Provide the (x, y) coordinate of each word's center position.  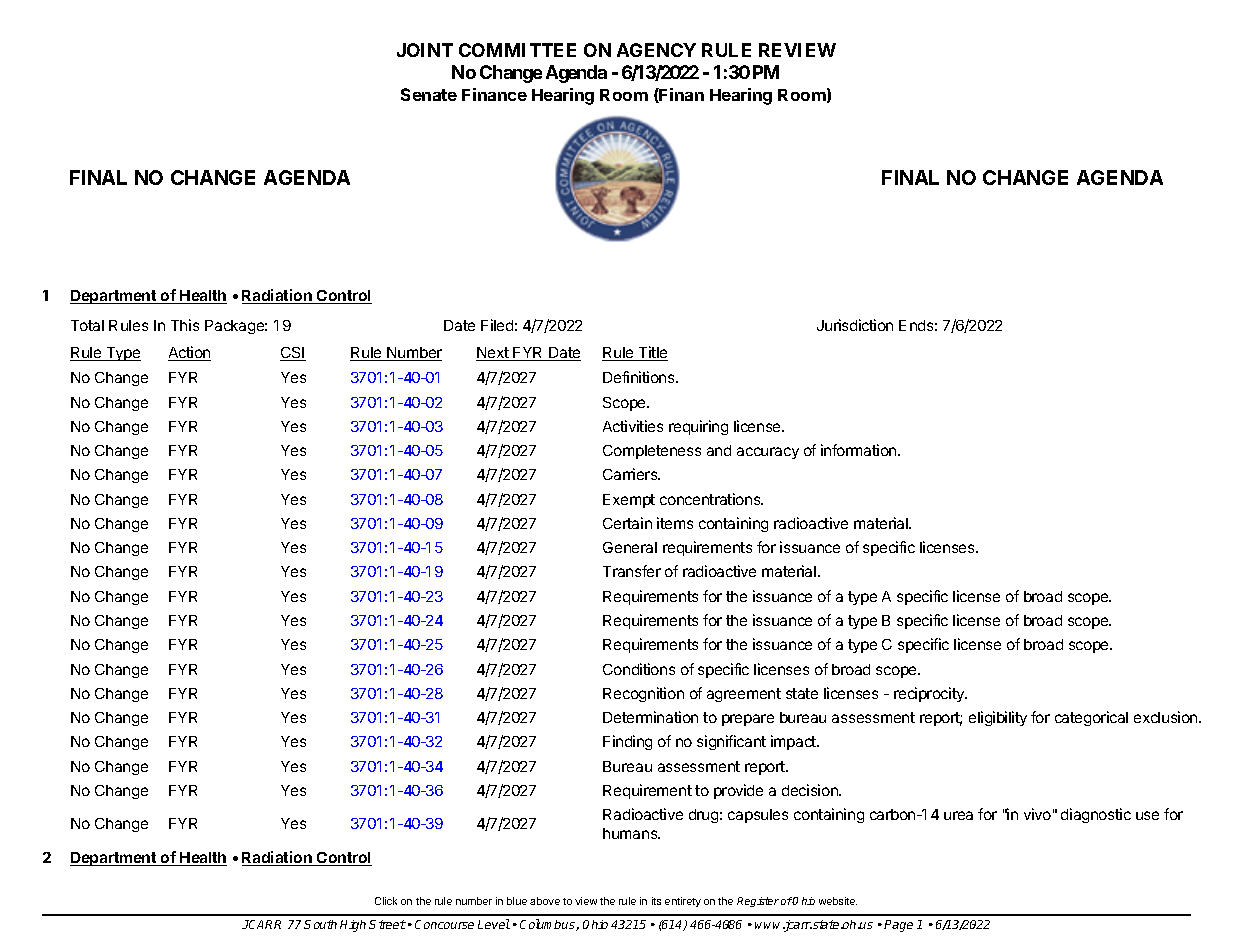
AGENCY (656, 50)
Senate (429, 94)
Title (652, 353)
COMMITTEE (517, 50)
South (320, 924)
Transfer (632, 571)
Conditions (639, 669)
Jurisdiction (855, 325)
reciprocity (930, 694)
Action (189, 353)
